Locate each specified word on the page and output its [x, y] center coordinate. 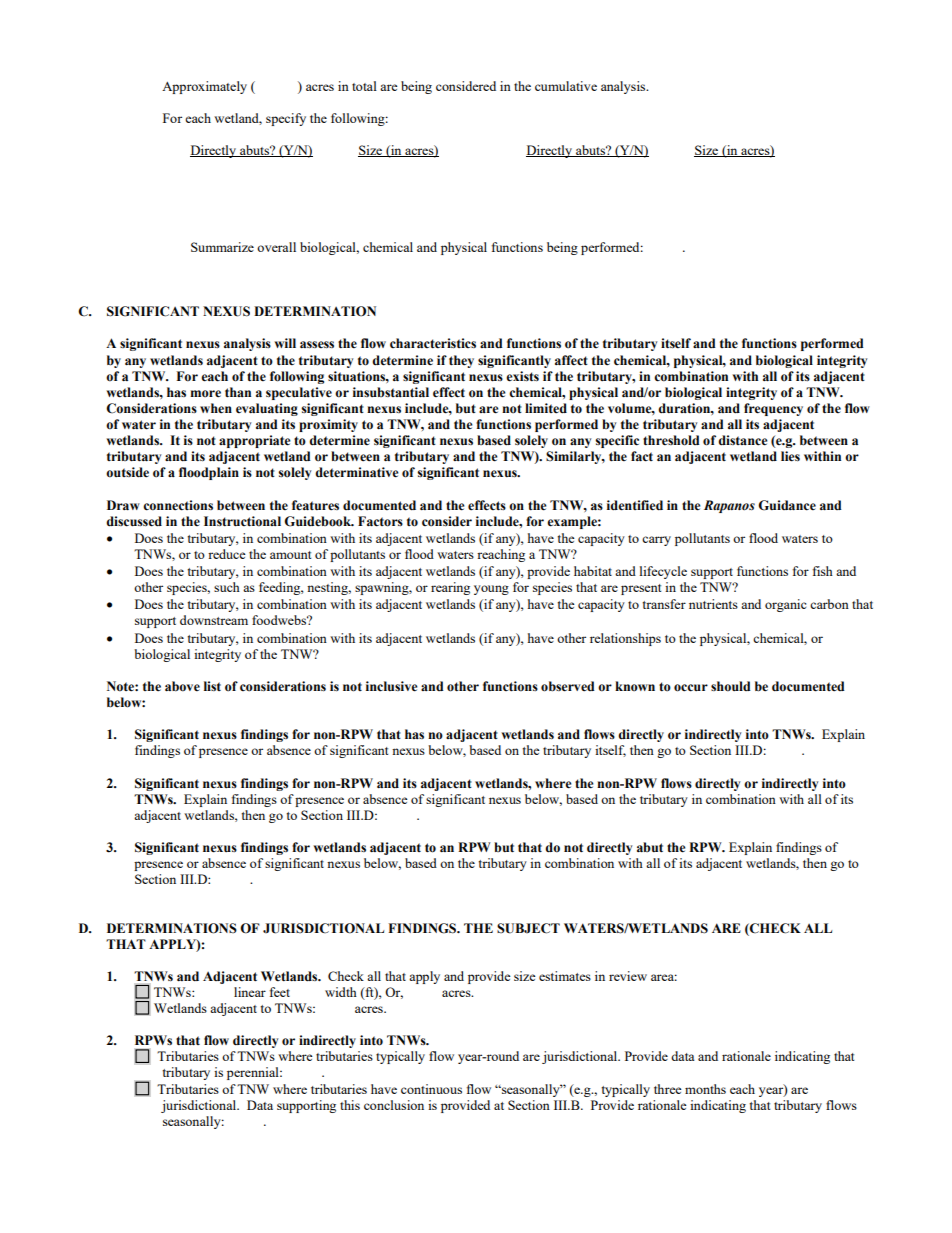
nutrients [713, 604]
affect [571, 360]
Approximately [204, 87]
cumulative [566, 86]
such [227, 587]
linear [250, 992]
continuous [431, 1089]
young [491, 590]
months [705, 1089]
